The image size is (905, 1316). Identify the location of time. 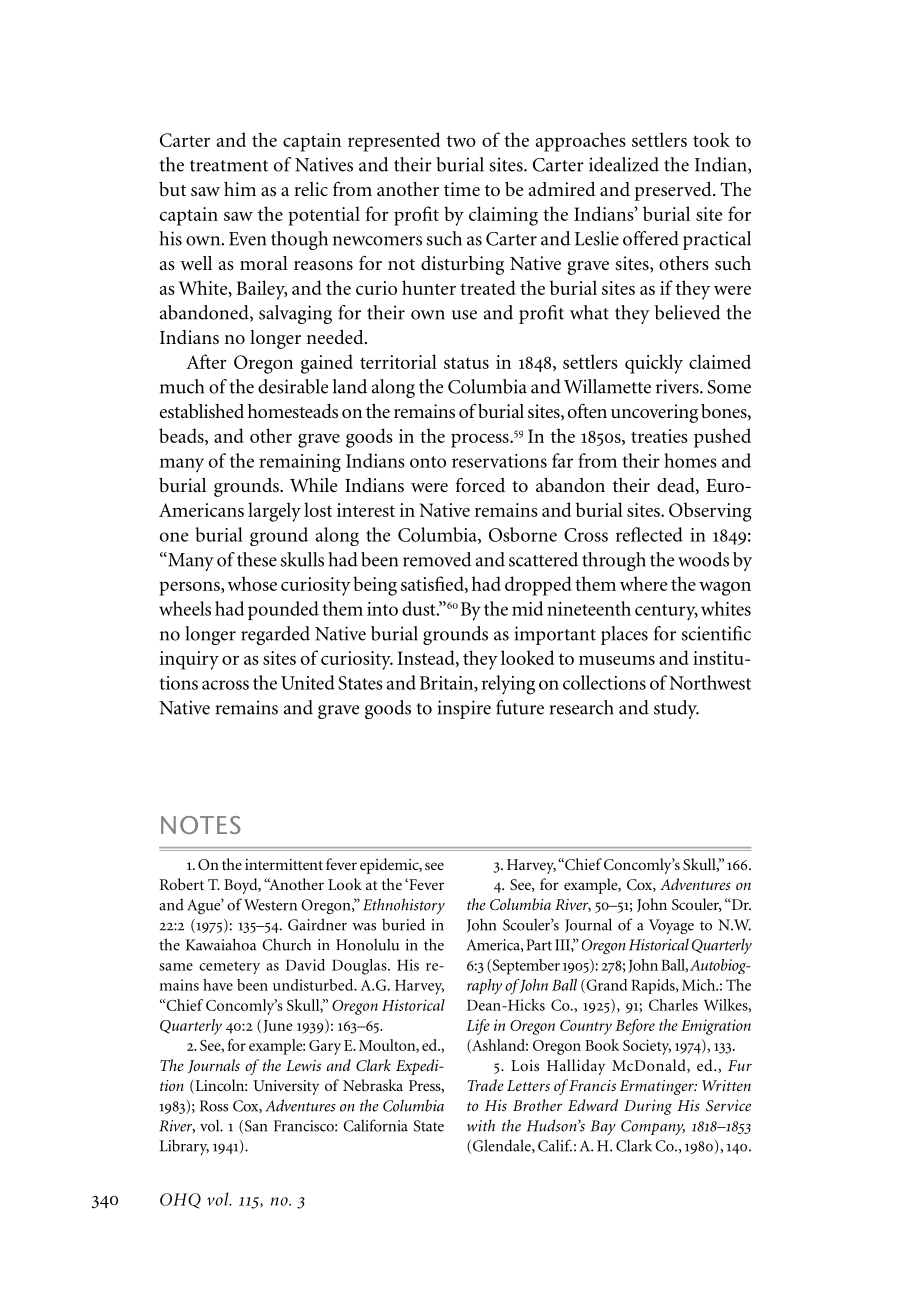
(462, 189).
